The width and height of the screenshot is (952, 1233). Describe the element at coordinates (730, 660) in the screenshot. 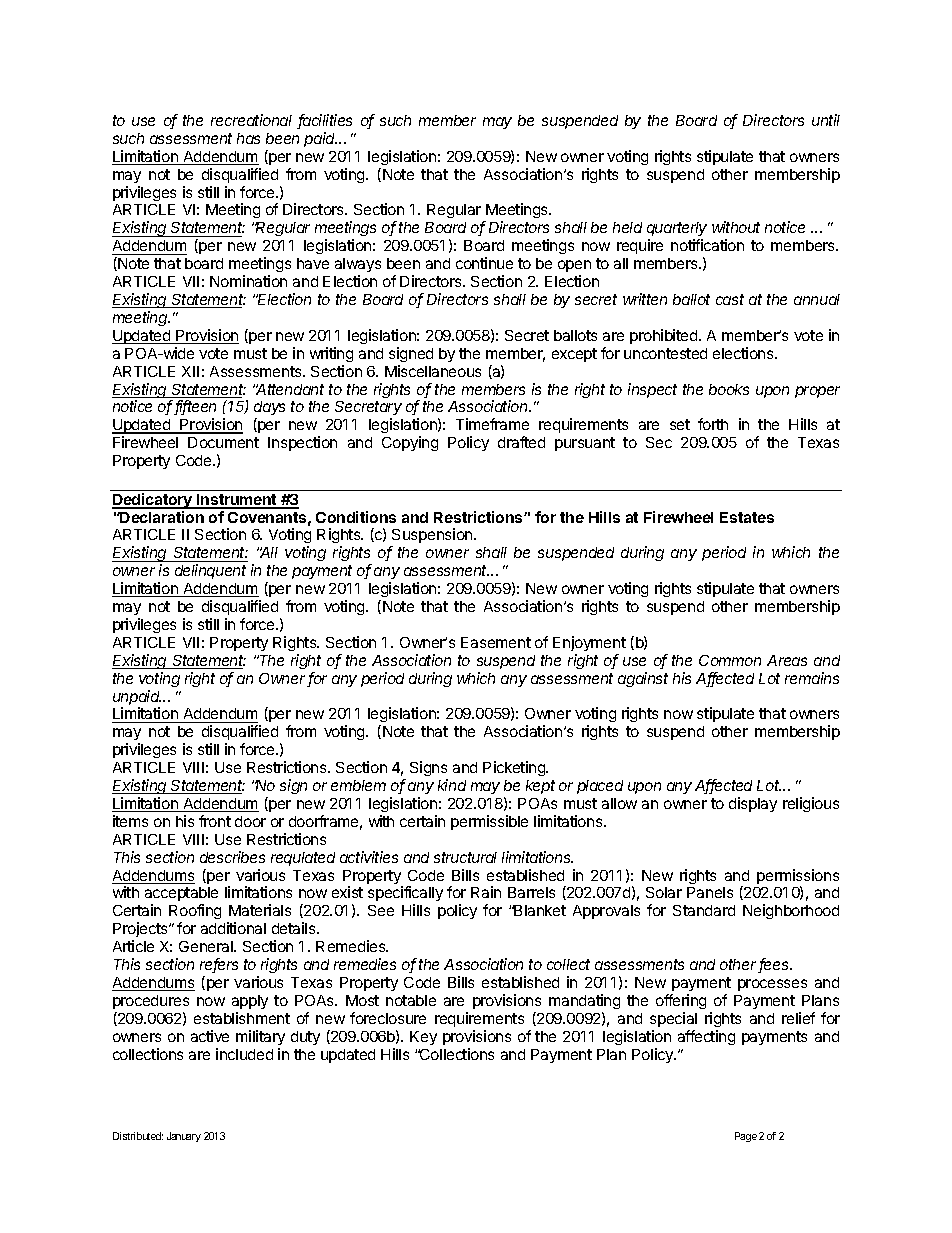

I see `Common` at that location.
